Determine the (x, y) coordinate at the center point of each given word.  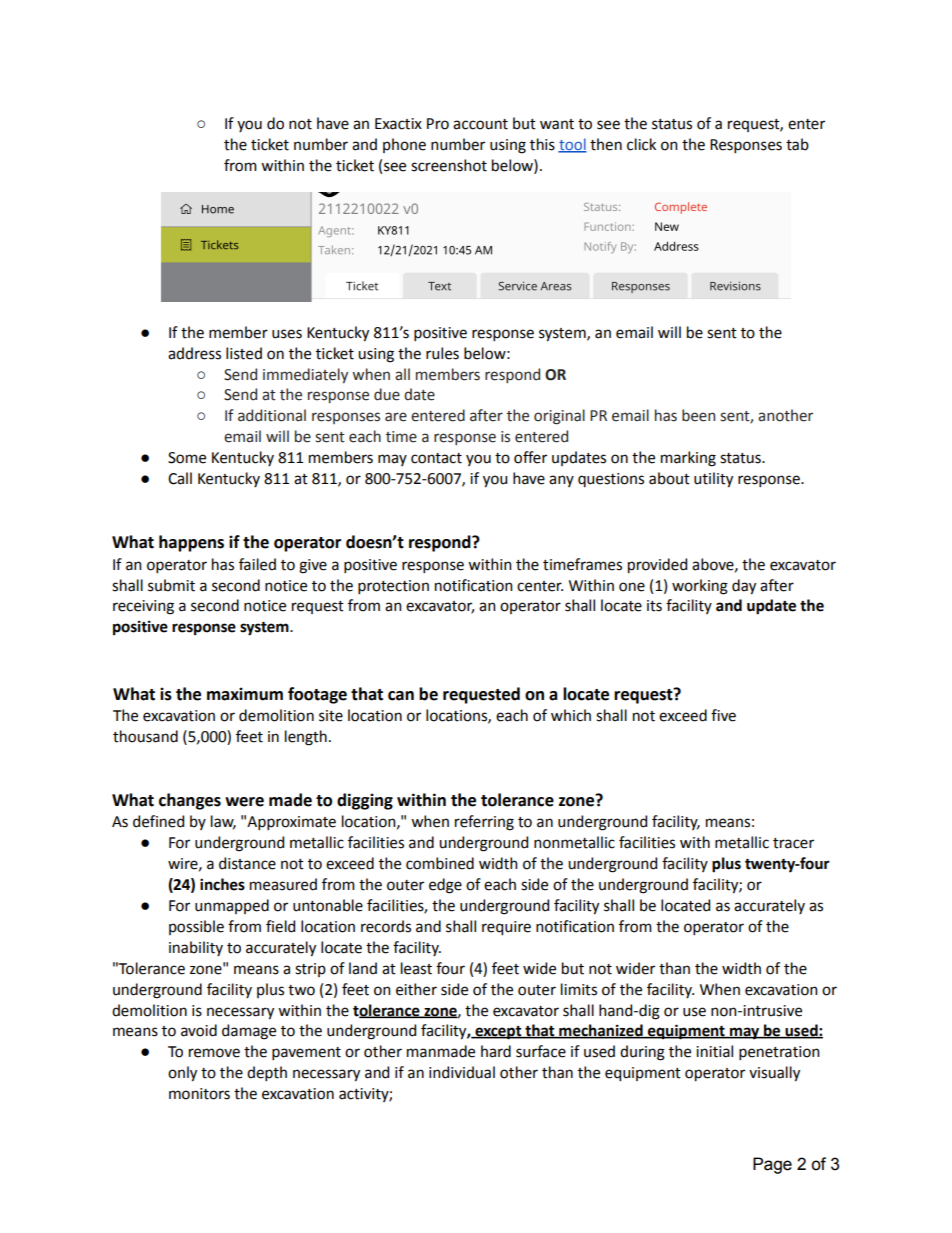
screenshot (449, 165)
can (401, 696)
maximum (245, 694)
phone (404, 145)
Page (772, 1165)
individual (462, 1072)
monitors (199, 1094)
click (641, 144)
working (700, 587)
